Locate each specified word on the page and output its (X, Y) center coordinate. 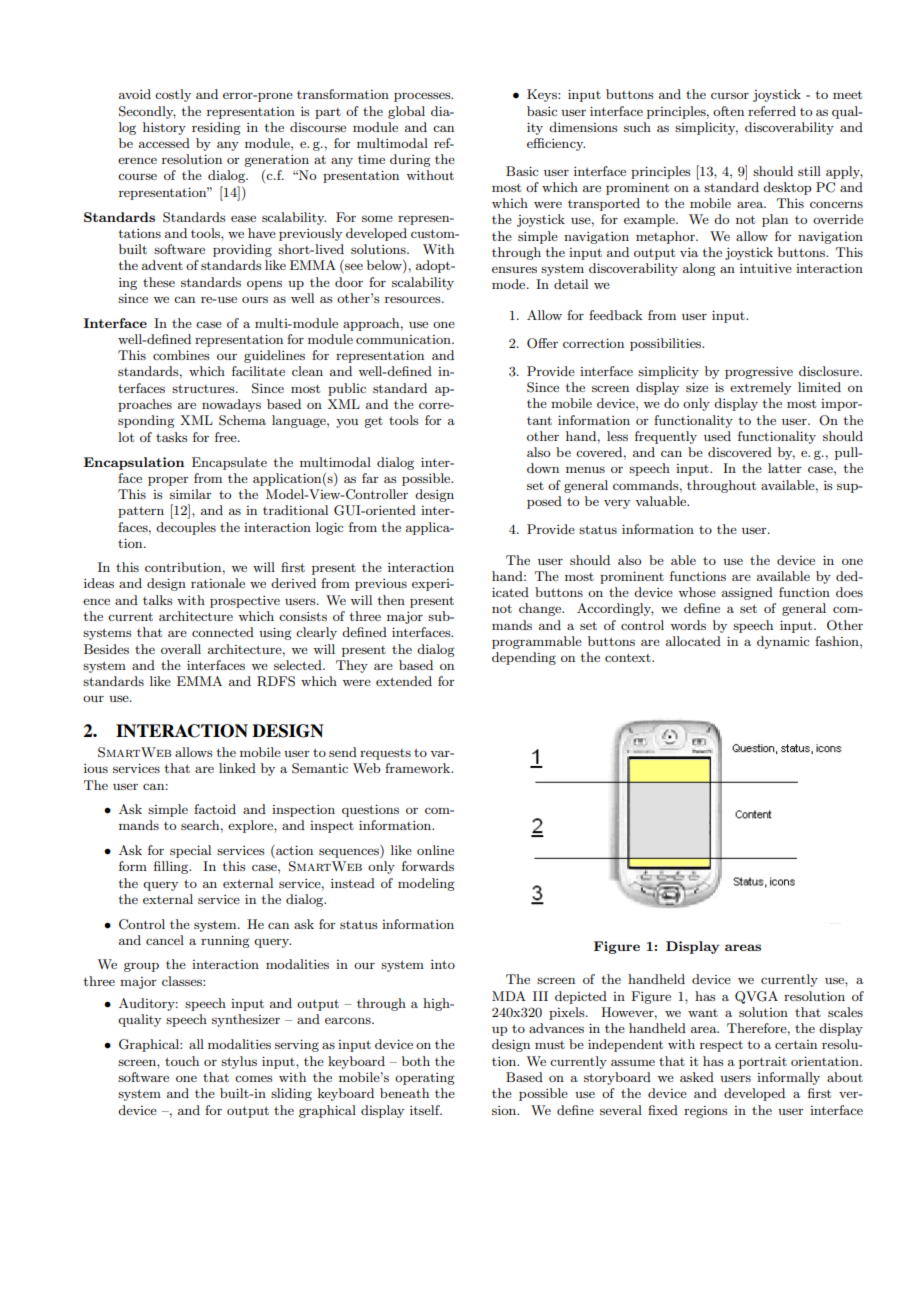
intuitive (766, 268)
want (703, 1013)
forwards (428, 866)
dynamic (783, 642)
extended (404, 681)
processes (423, 97)
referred (772, 111)
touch (182, 1061)
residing (216, 128)
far (370, 478)
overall (181, 649)
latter (785, 468)
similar (191, 494)
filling (172, 867)
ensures (514, 269)
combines (181, 355)
